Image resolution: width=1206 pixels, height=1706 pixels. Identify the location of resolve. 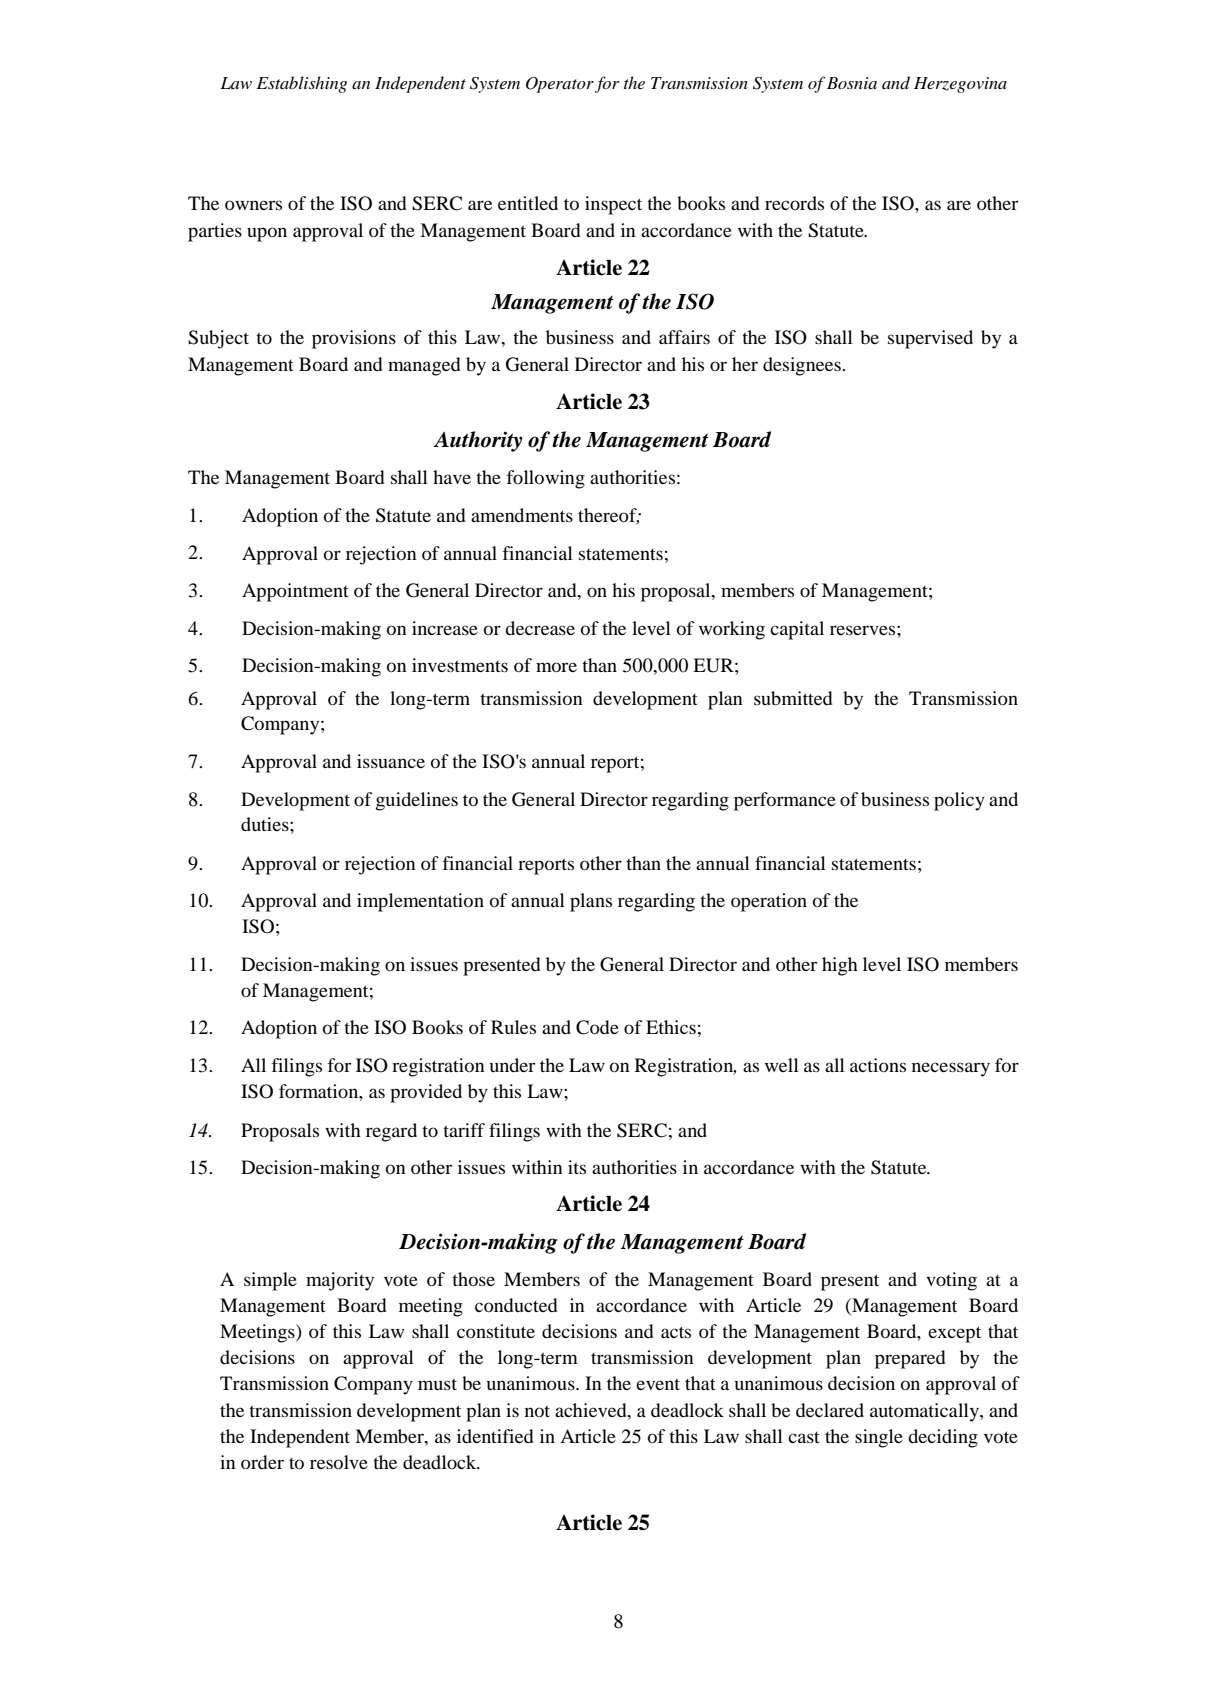
(339, 1462).
